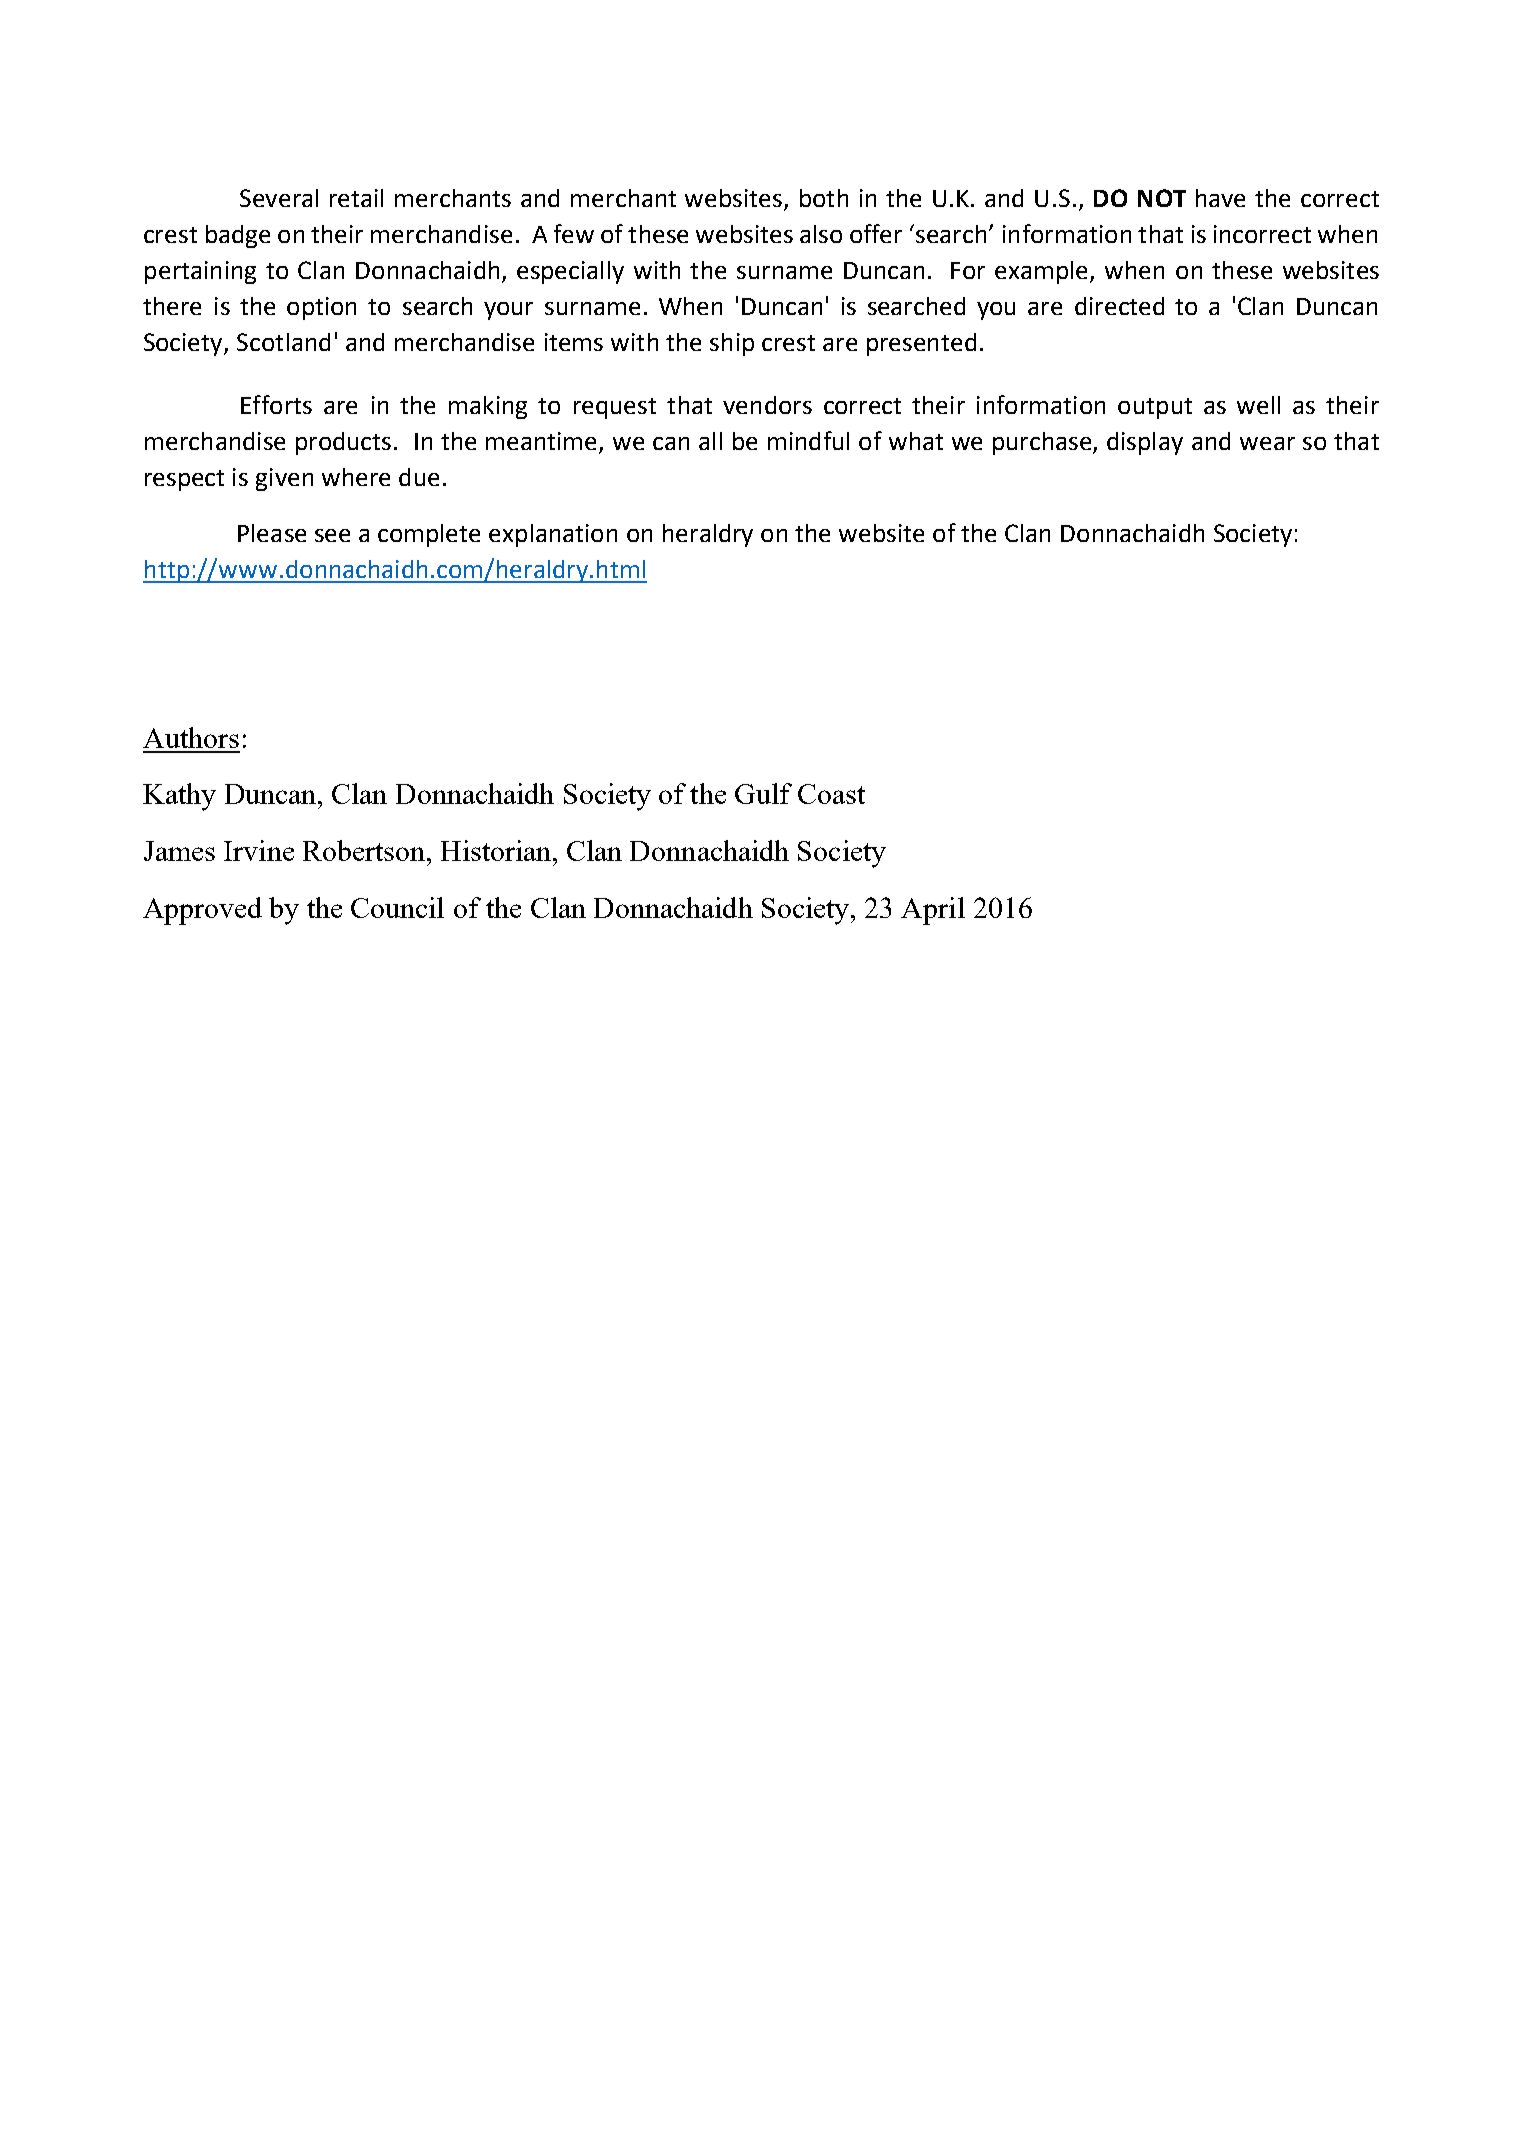 This page has width=1522, height=2153. I want to click on NOT, so click(1162, 198).
